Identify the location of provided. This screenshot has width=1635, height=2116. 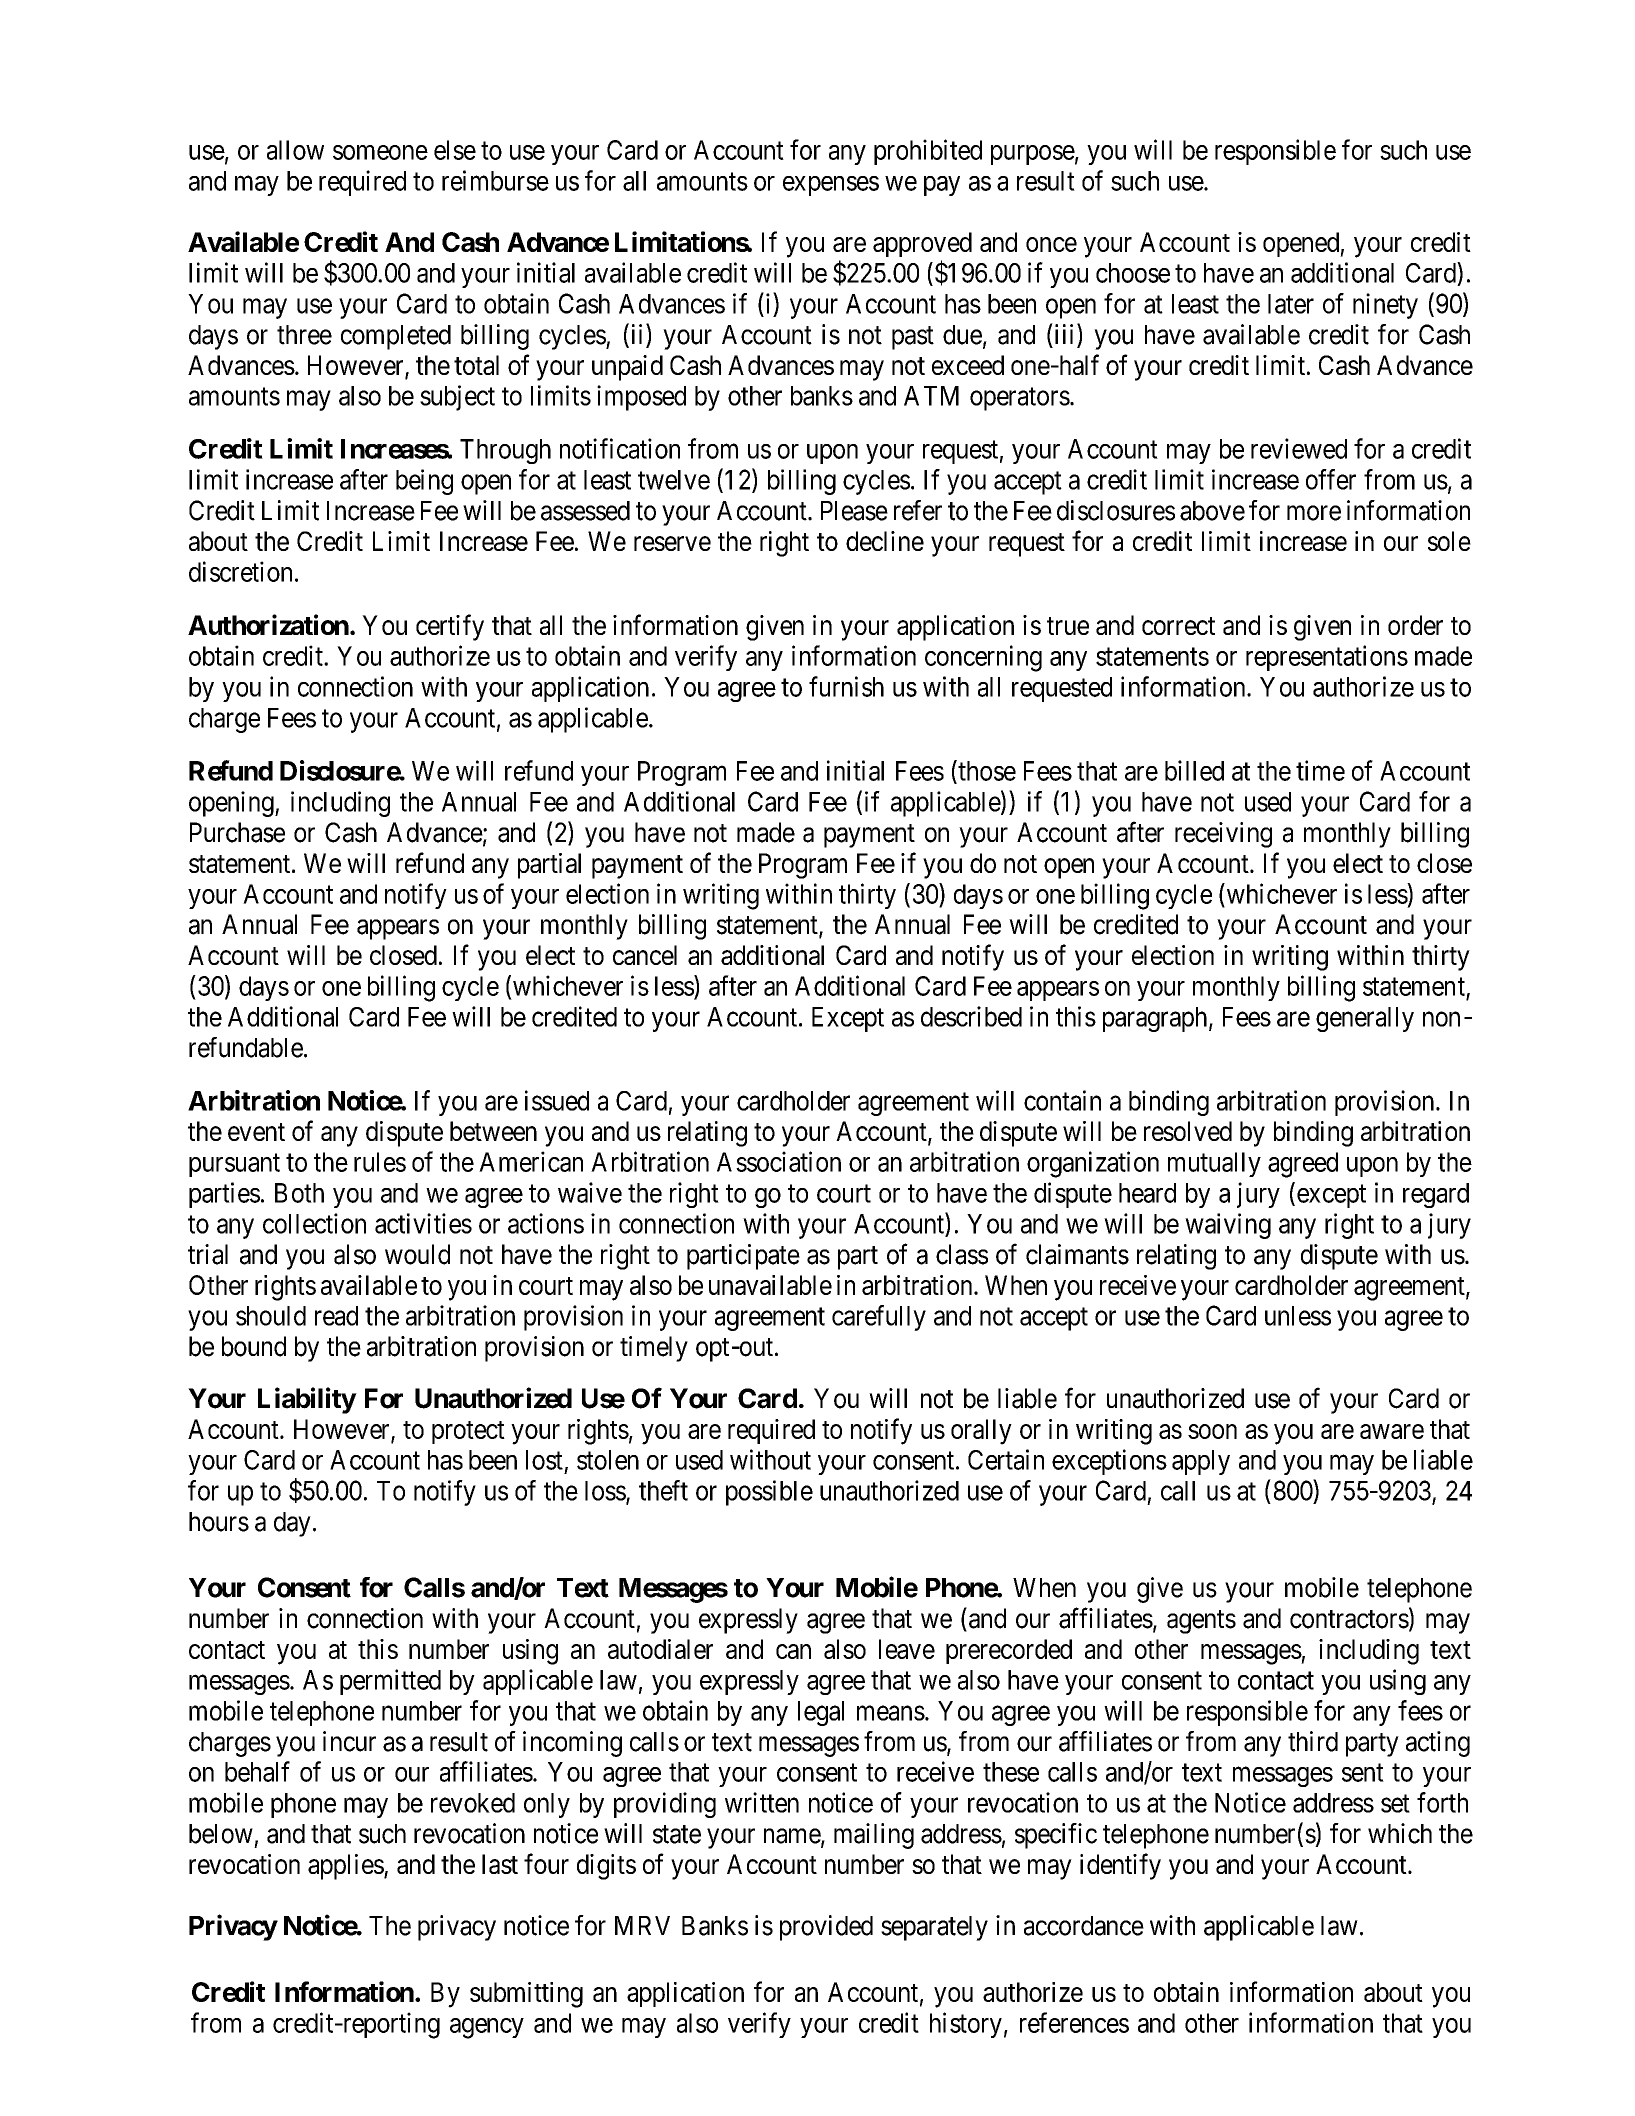
(826, 1928).
